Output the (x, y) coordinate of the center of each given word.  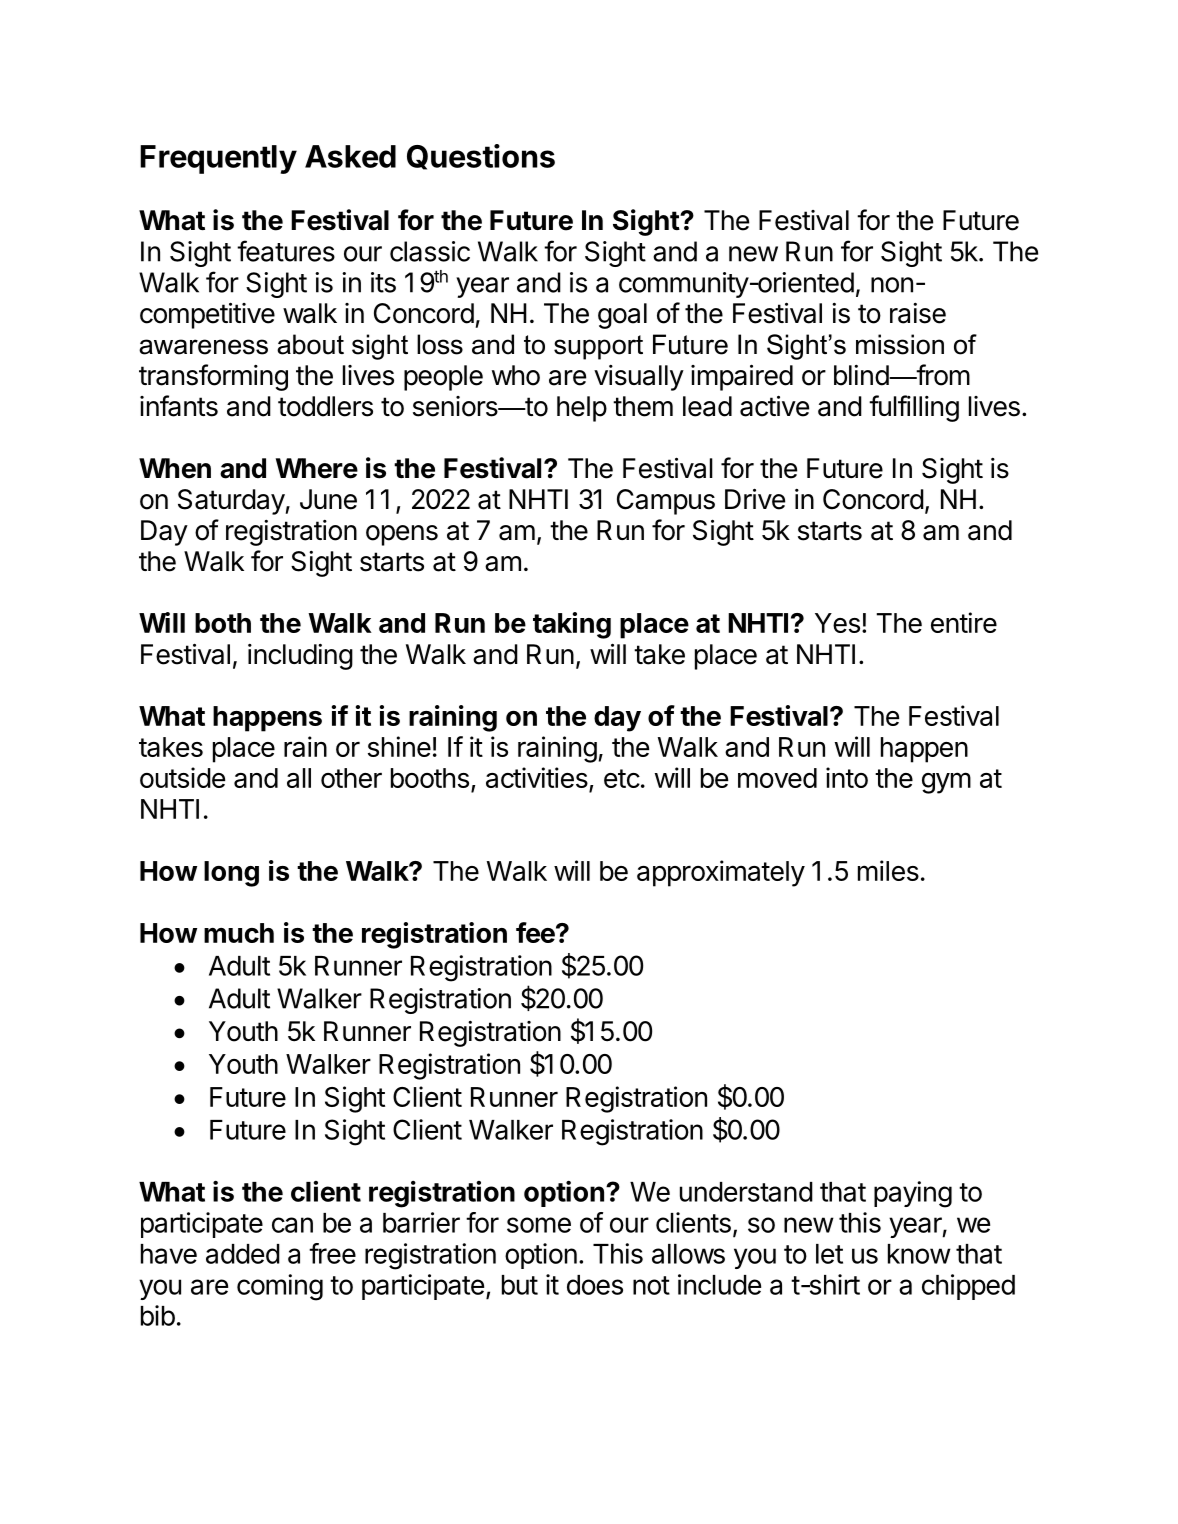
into (847, 777)
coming (280, 1287)
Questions (481, 157)
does (595, 1285)
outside (182, 777)
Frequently (218, 159)
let (829, 1254)
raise (918, 313)
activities (537, 777)
